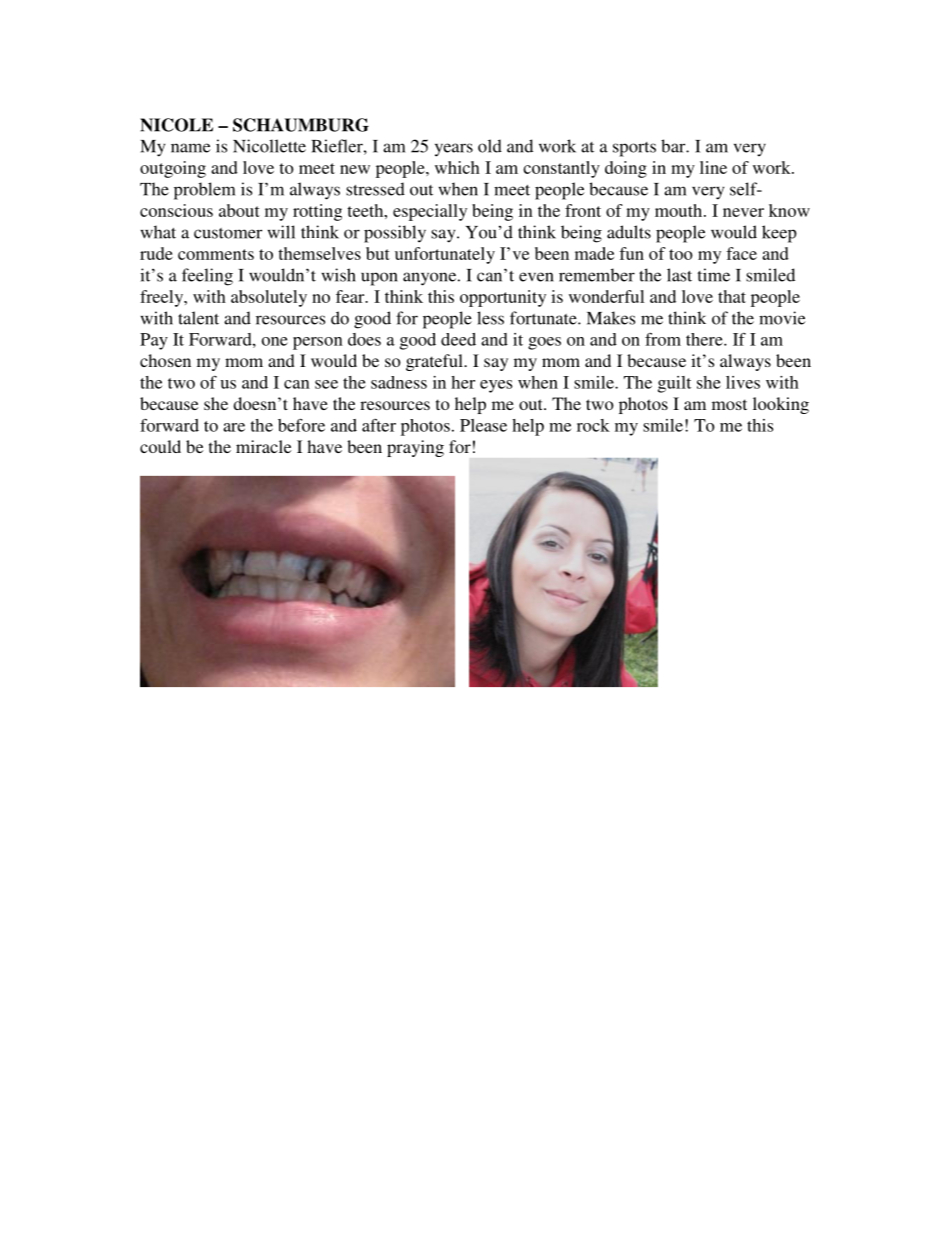 The height and width of the page is (1233, 952). Describe the element at coordinates (779, 234) in the page. I see `keep` at that location.
